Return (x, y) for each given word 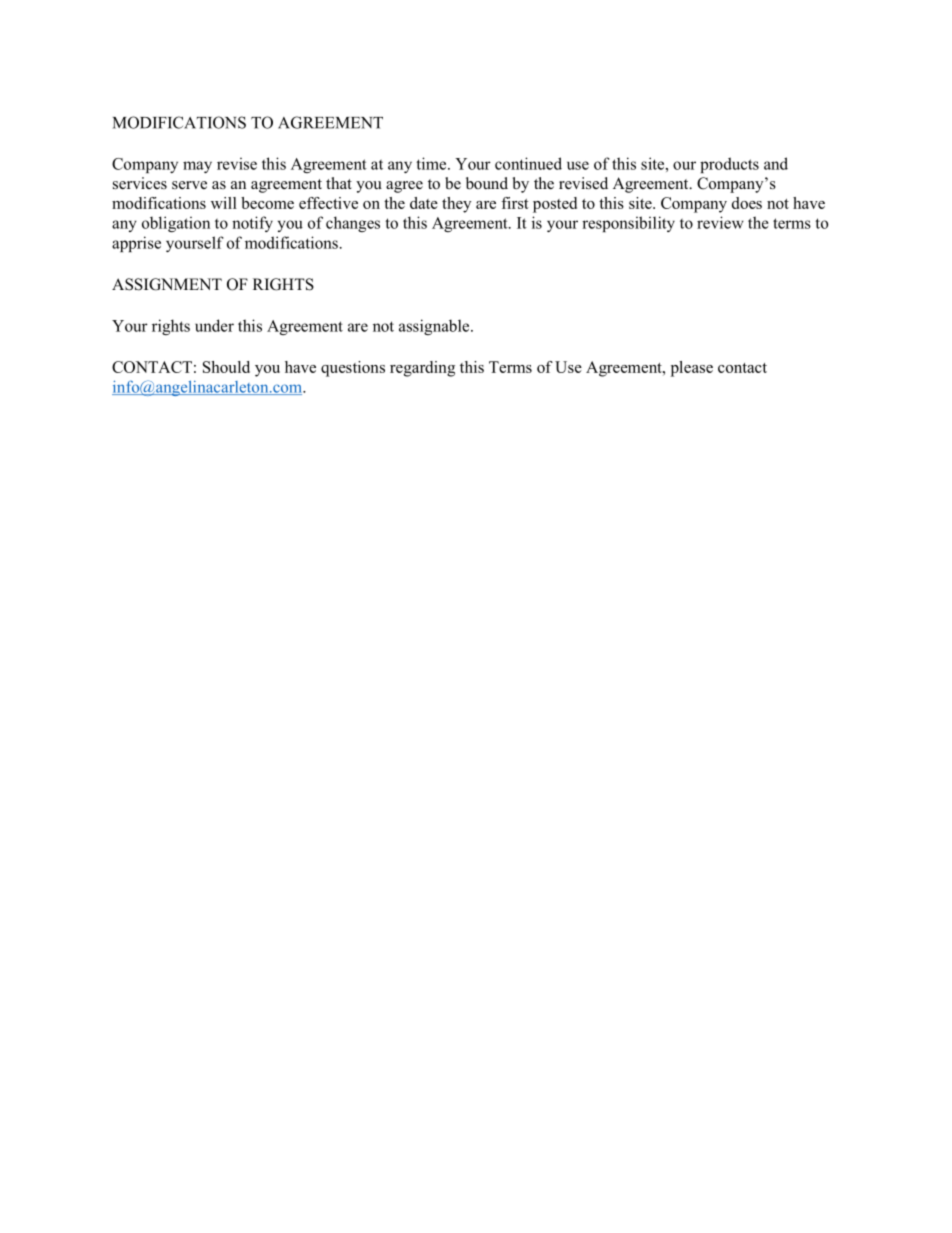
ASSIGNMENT (167, 284)
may (197, 167)
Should (226, 367)
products (729, 165)
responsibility (628, 224)
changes (353, 224)
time (432, 163)
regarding (422, 369)
